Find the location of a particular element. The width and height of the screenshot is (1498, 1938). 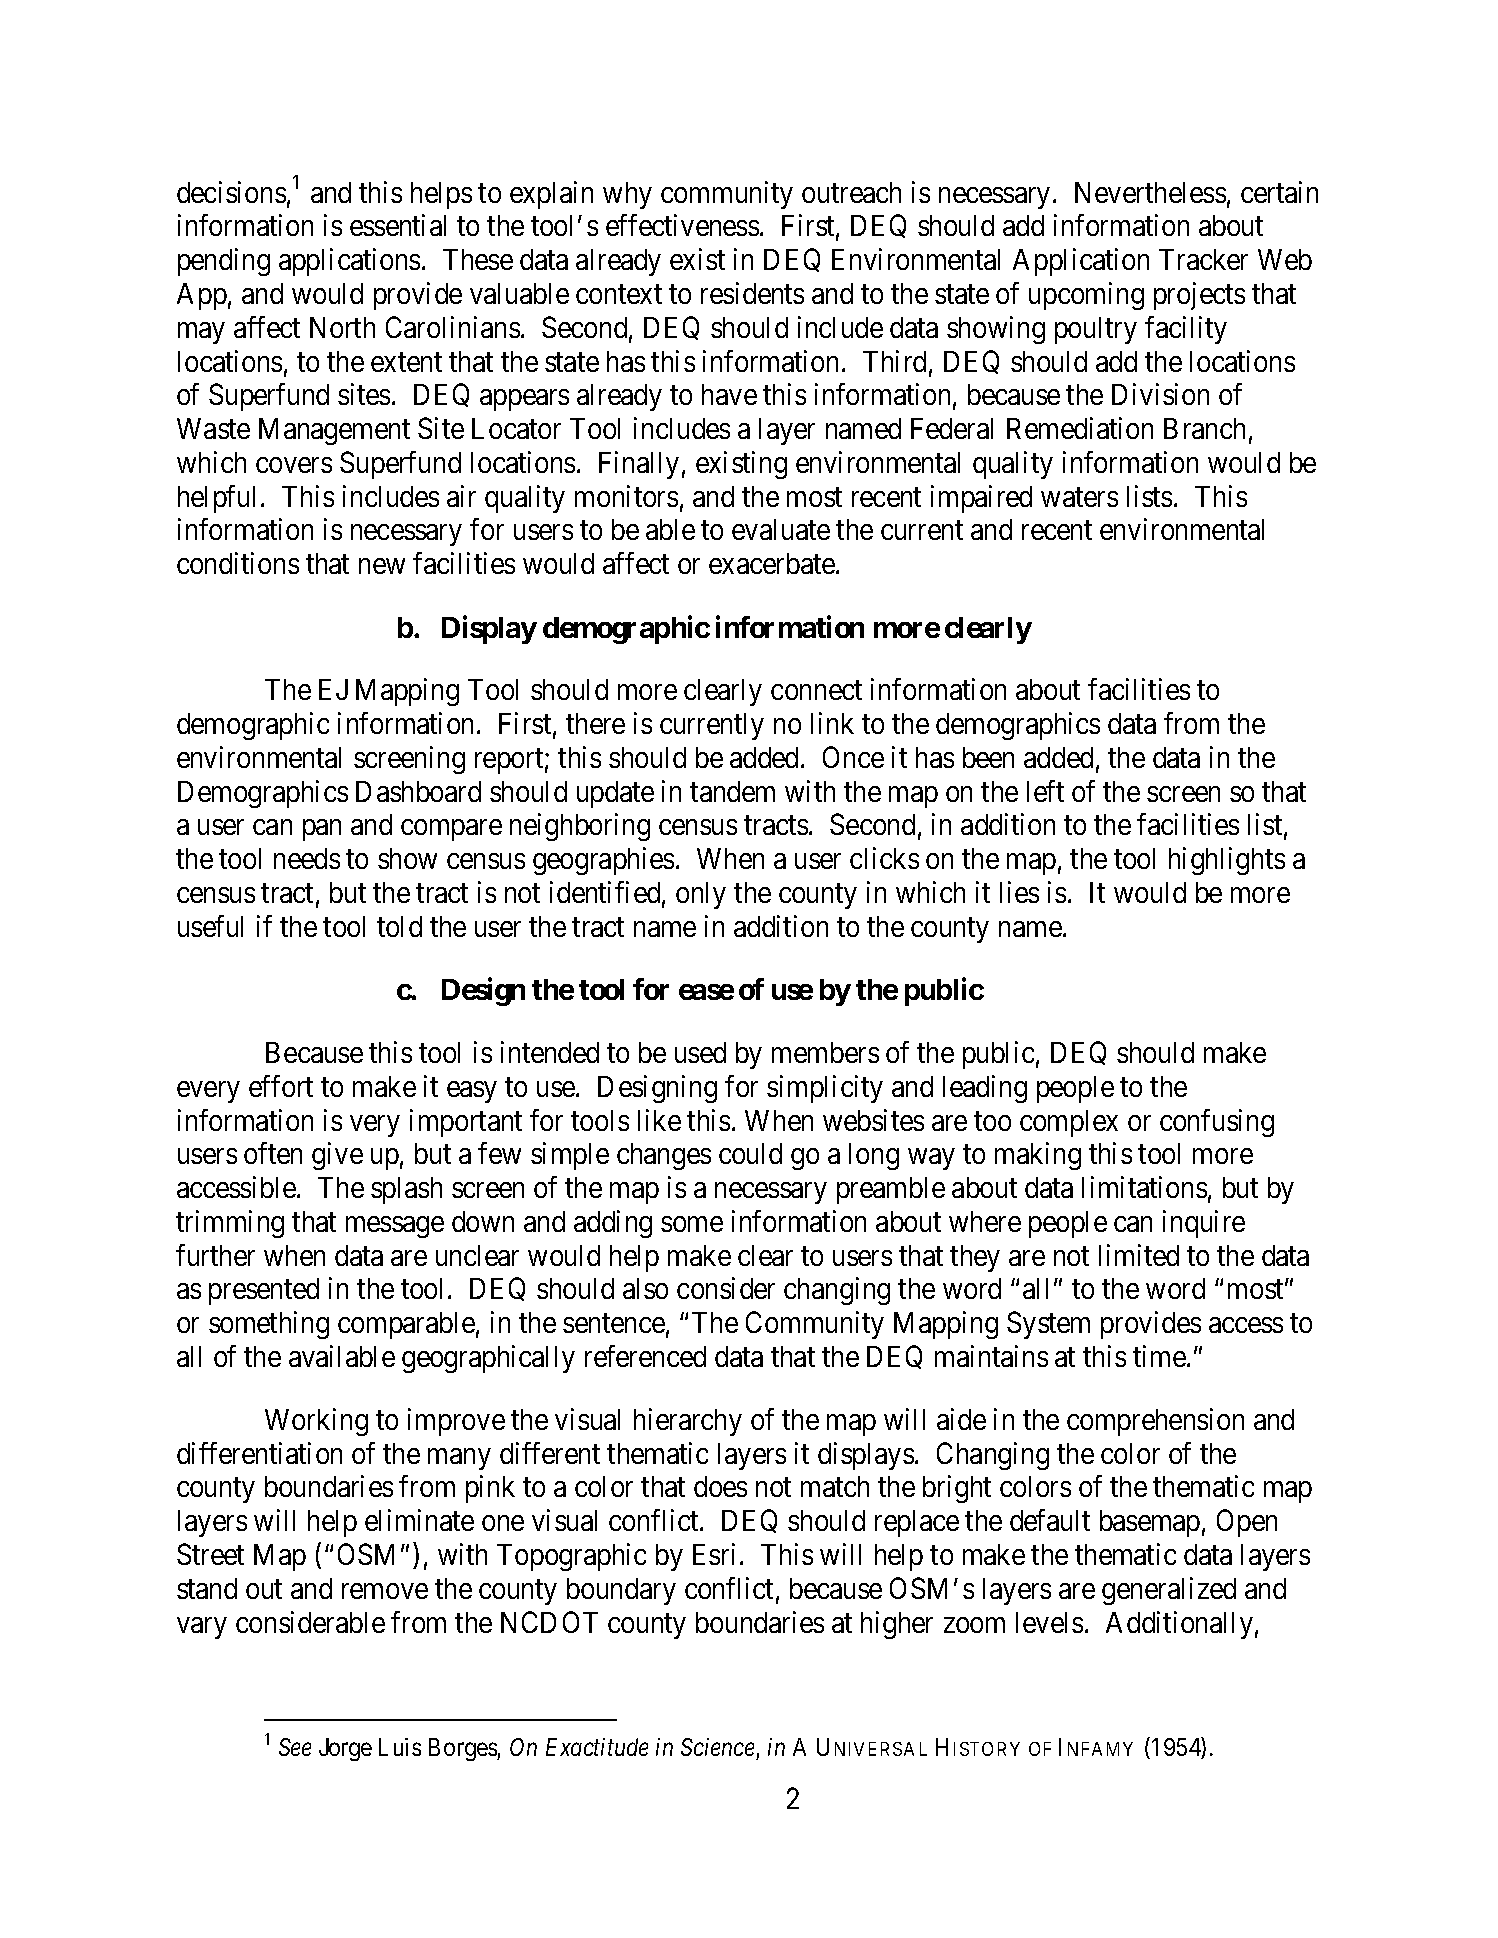

tandem is located at coordinates (732, 791).
